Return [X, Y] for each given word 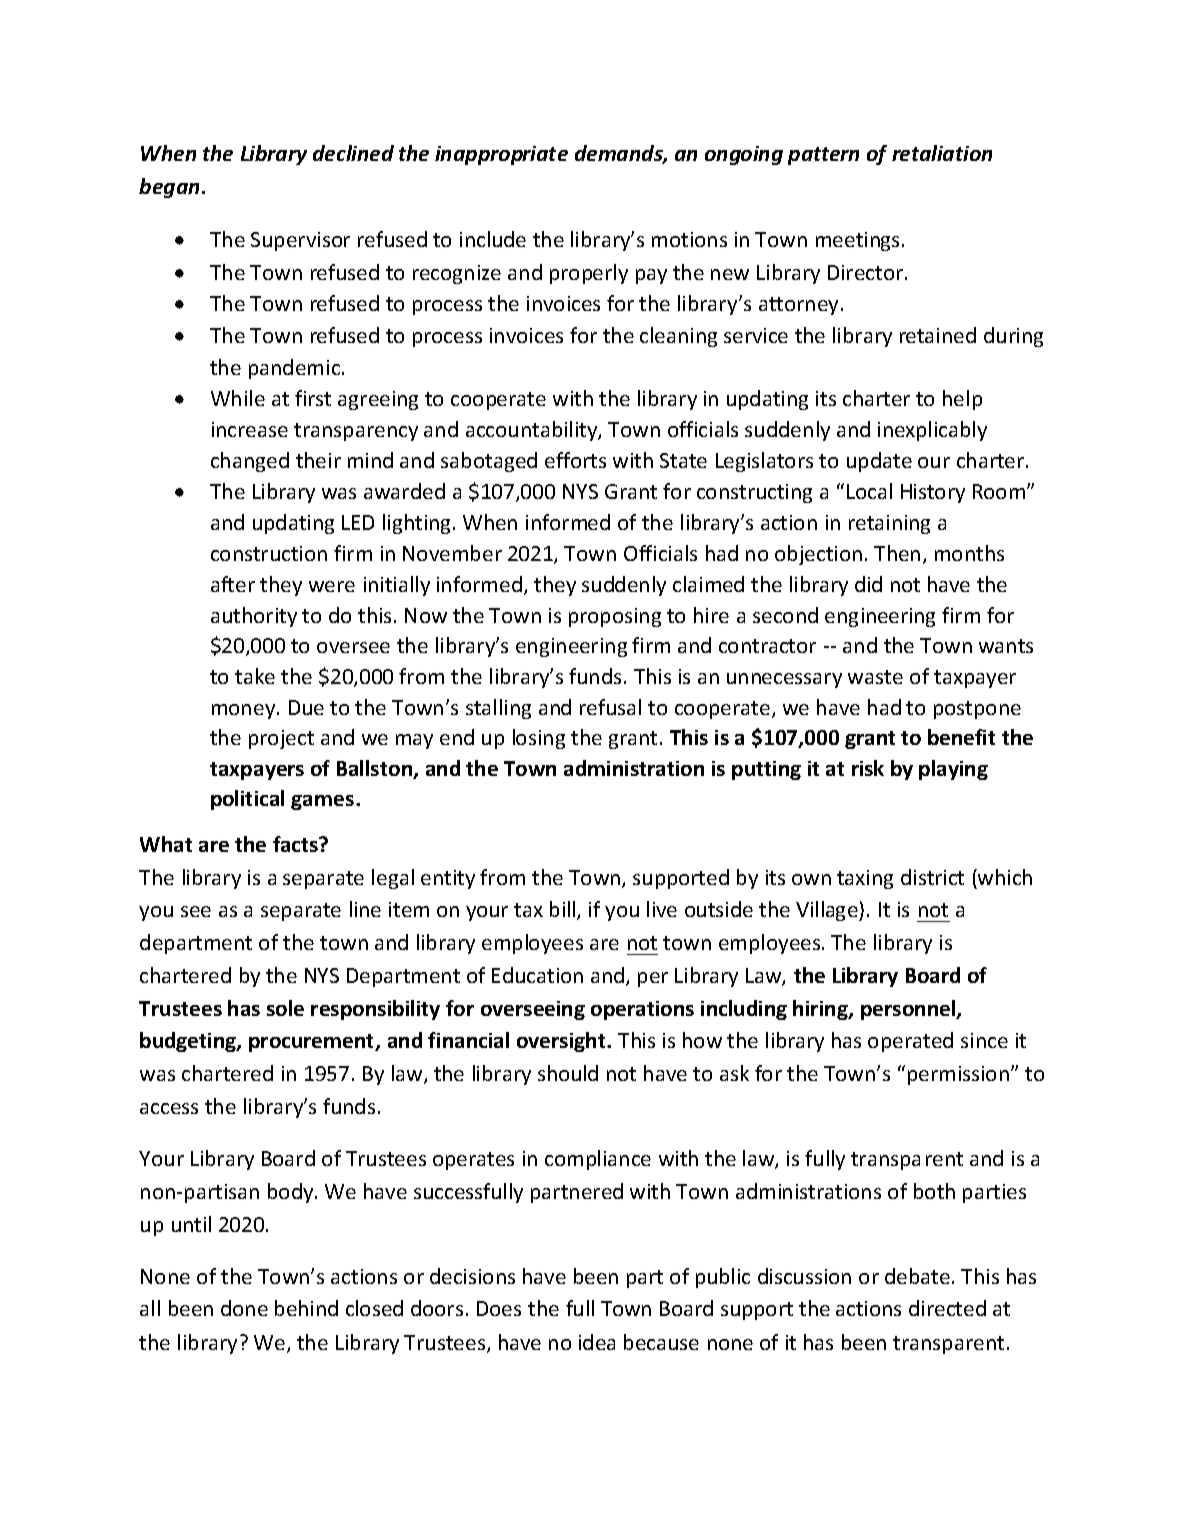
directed [947, 1308]
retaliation [942, 153]
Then [897, 553]
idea [597, 1342]
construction [269, 553]
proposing [615, 617]
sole [285, 1008]
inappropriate [501, 155]
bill [564, 910]
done [244, 1308]
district [932, 877]
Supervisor [300, 241]
